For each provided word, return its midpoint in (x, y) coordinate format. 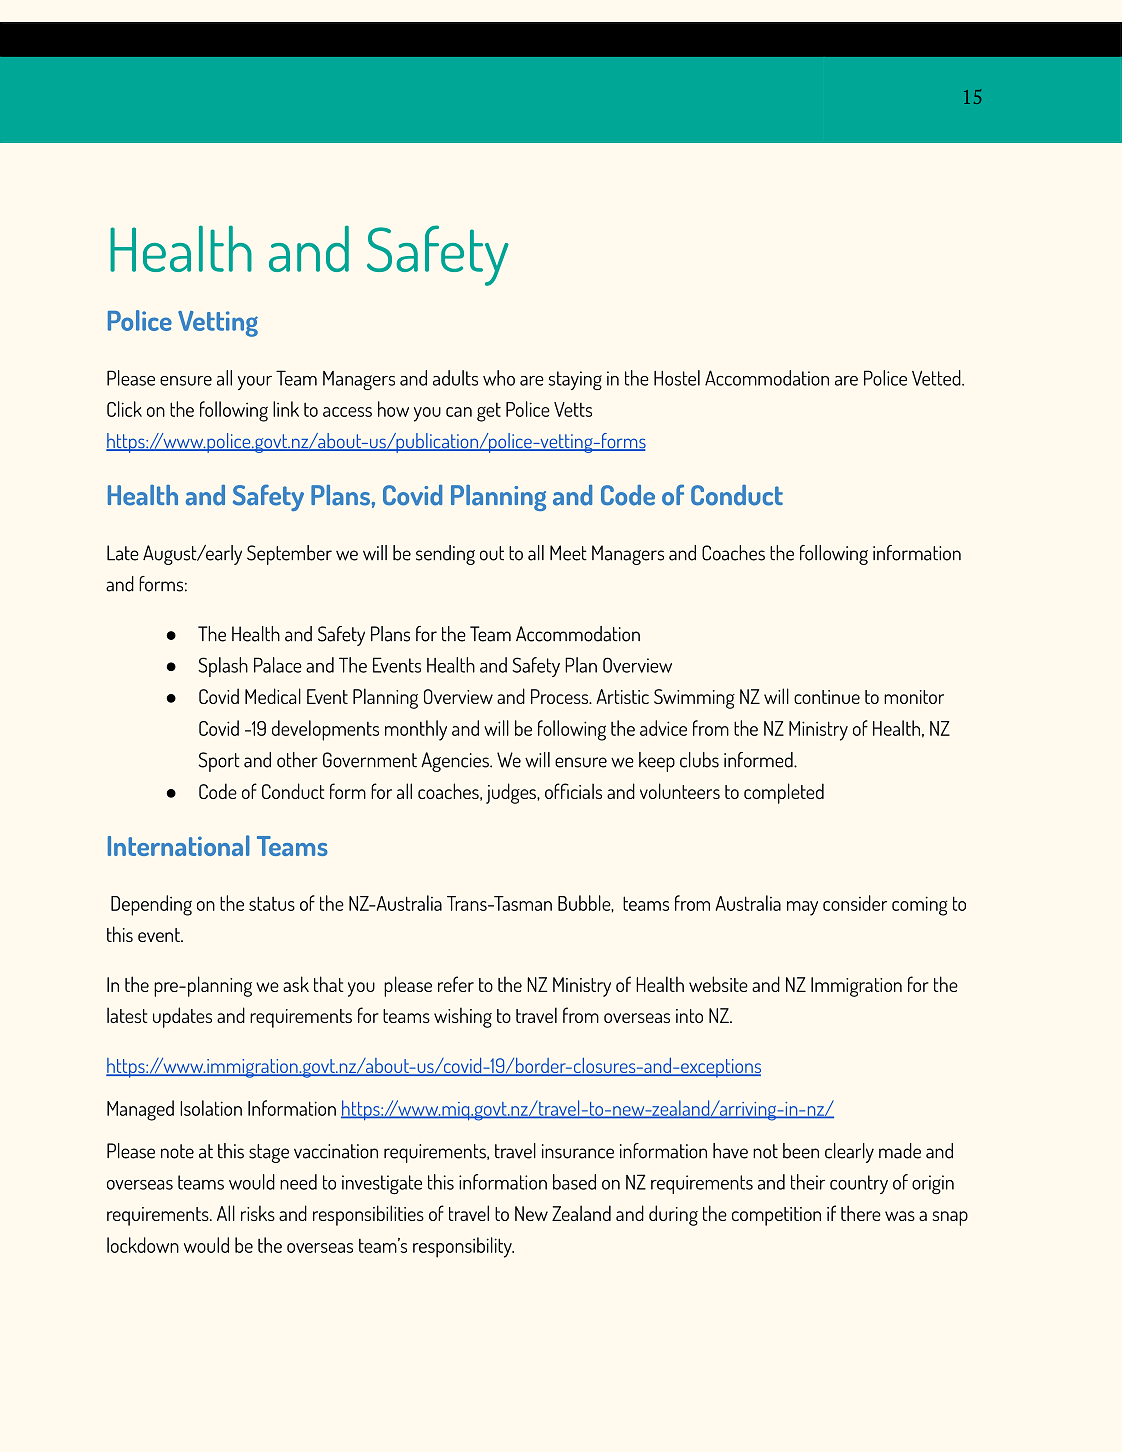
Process (561, 696)
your (255, 383)
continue (827, 697)
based (574, 1182)
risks (258, 1213)
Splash (223, 667)
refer (456, 984)
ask (296, 984)
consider (855, 903)
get (489, 412)
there (861, 1213)
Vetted (937, 378)
